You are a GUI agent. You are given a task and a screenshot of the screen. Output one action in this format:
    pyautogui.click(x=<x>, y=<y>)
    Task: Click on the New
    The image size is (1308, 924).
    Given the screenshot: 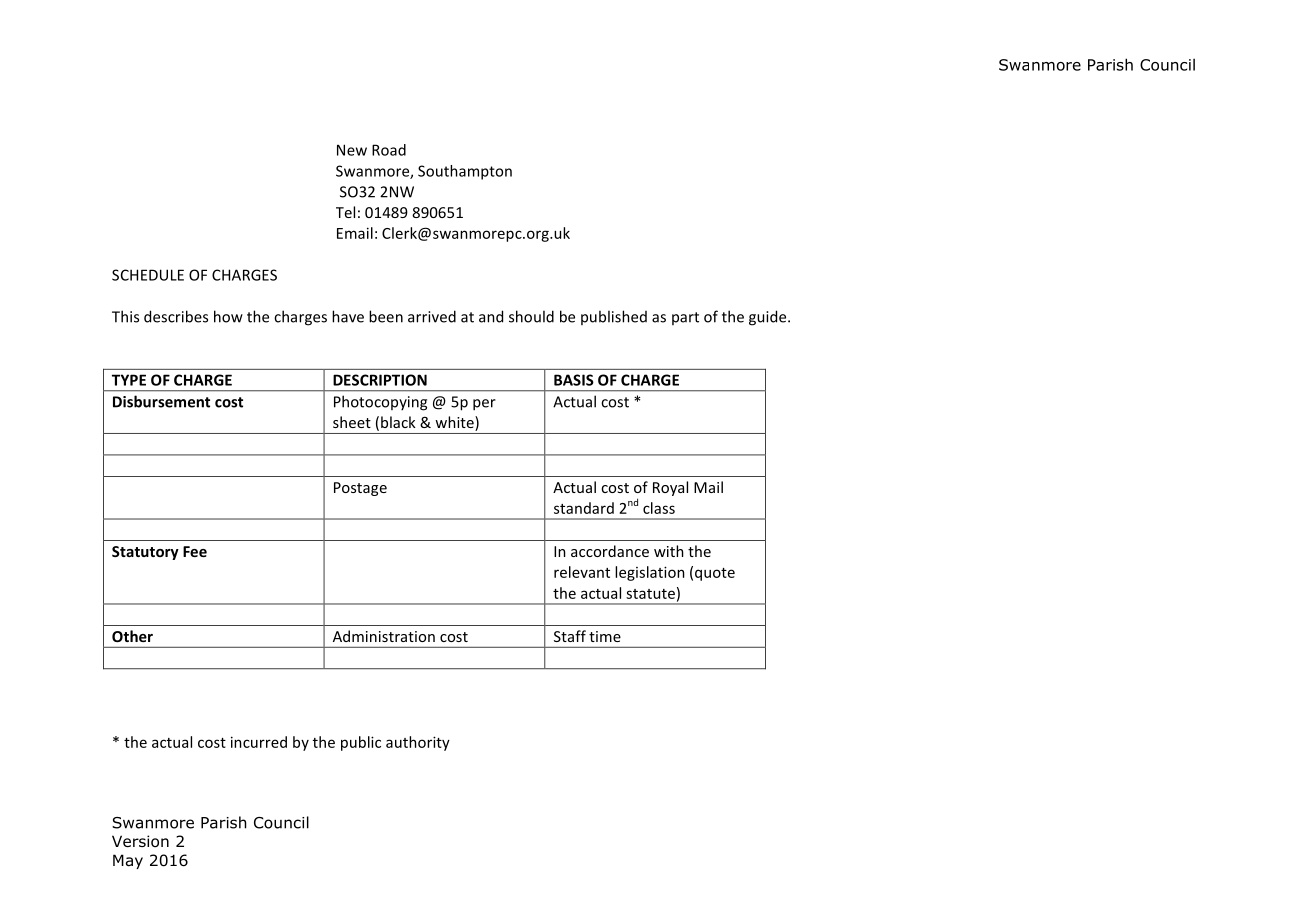 What is the action you would take?
    pyautogui.click(x=352, y=150)
